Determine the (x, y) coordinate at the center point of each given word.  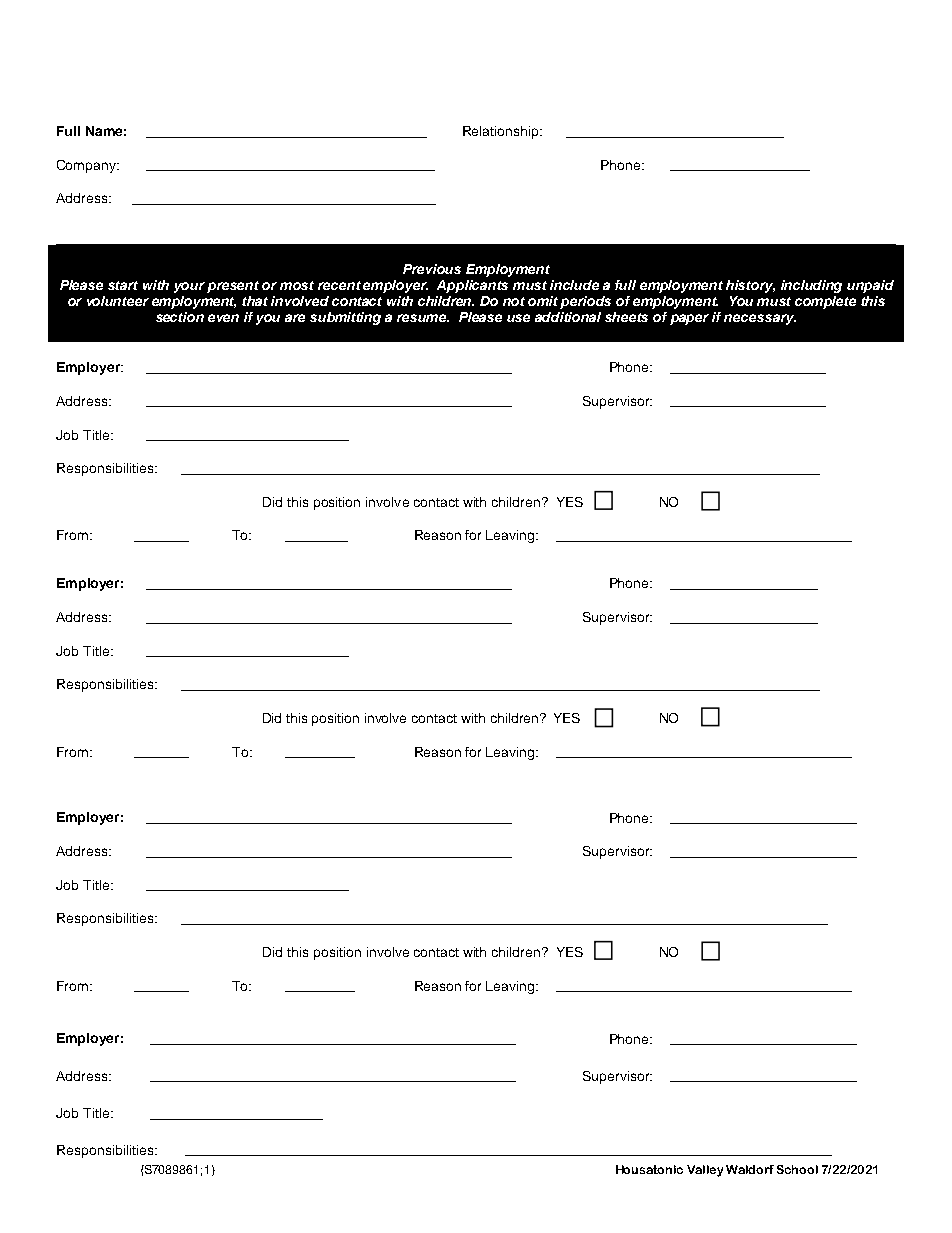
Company (88, 166)
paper (689, 319)
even (223, 318)
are (295, 318)
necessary (760, 319)
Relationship (502, 132)
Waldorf (750, 1169)
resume (423, 318)
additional (568, 317)
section (180, 317)
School (797, 1169)
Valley (705, 1171)
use (518, 318)
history (750, 286)
